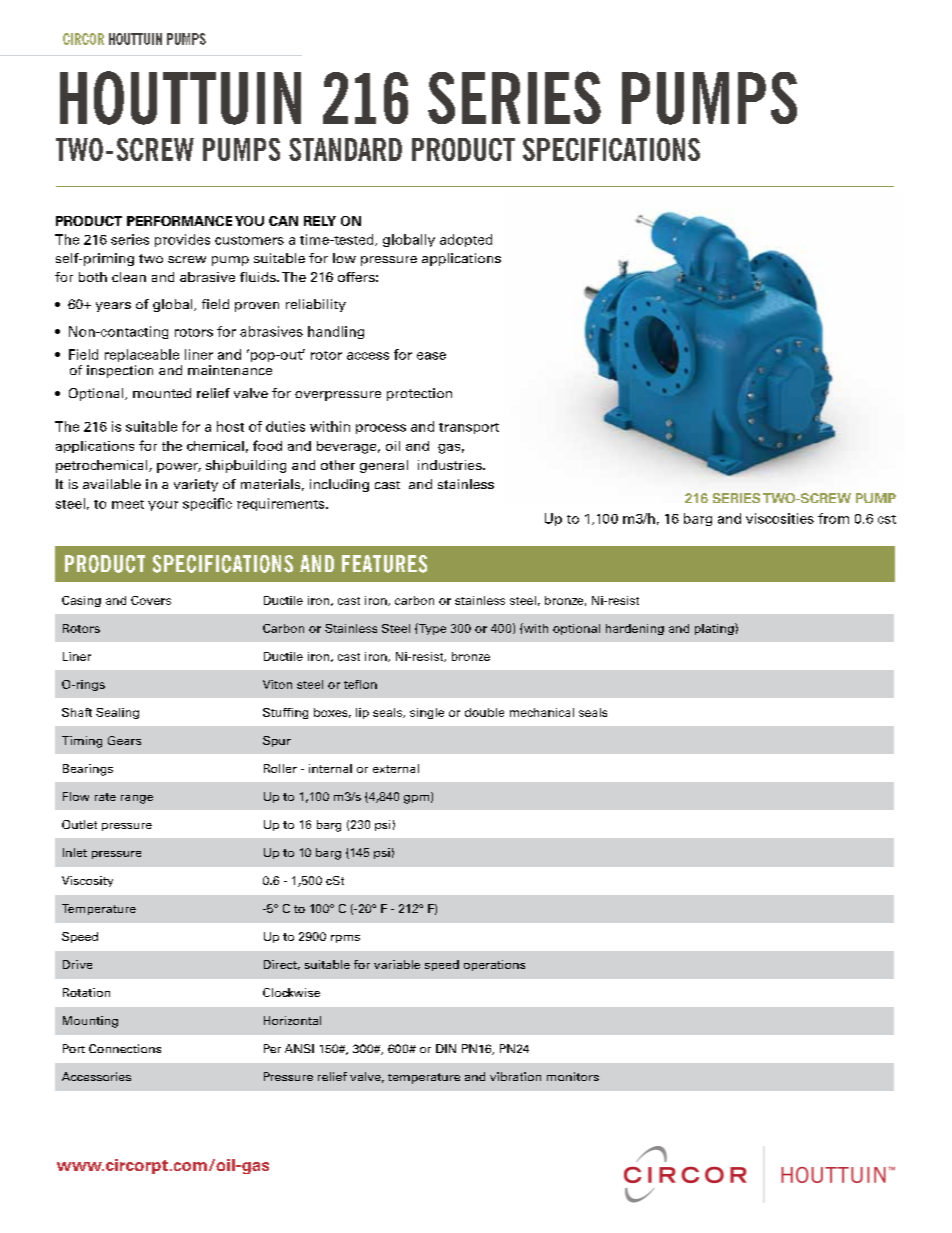 This screenshot has width=952, height=1233. I want to click on Connections, so click(125, 1048).
